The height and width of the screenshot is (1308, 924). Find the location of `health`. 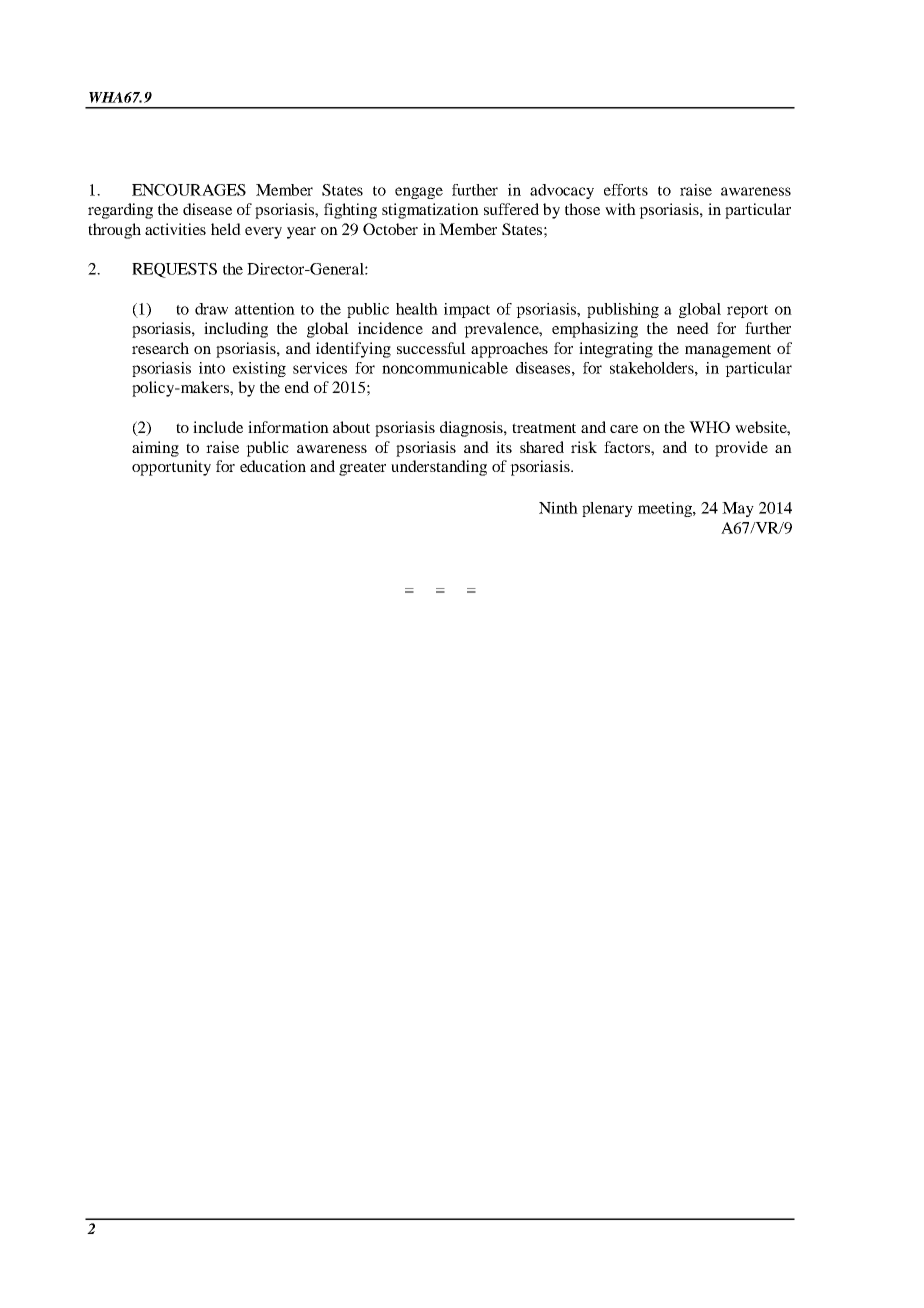

health is located at coordinates (417, 309).
